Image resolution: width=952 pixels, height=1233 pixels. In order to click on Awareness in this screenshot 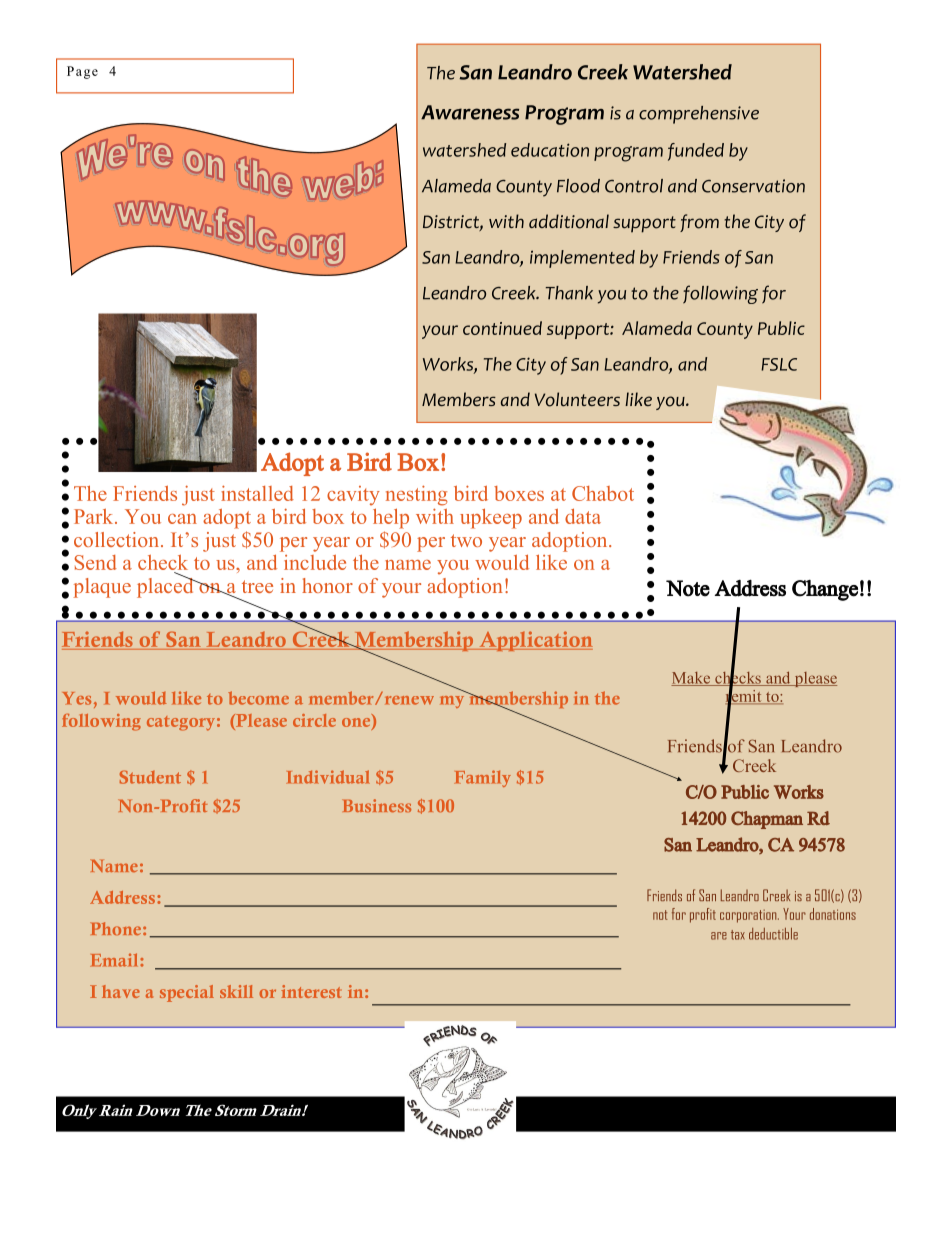, I will do `click(470, 112)`.
